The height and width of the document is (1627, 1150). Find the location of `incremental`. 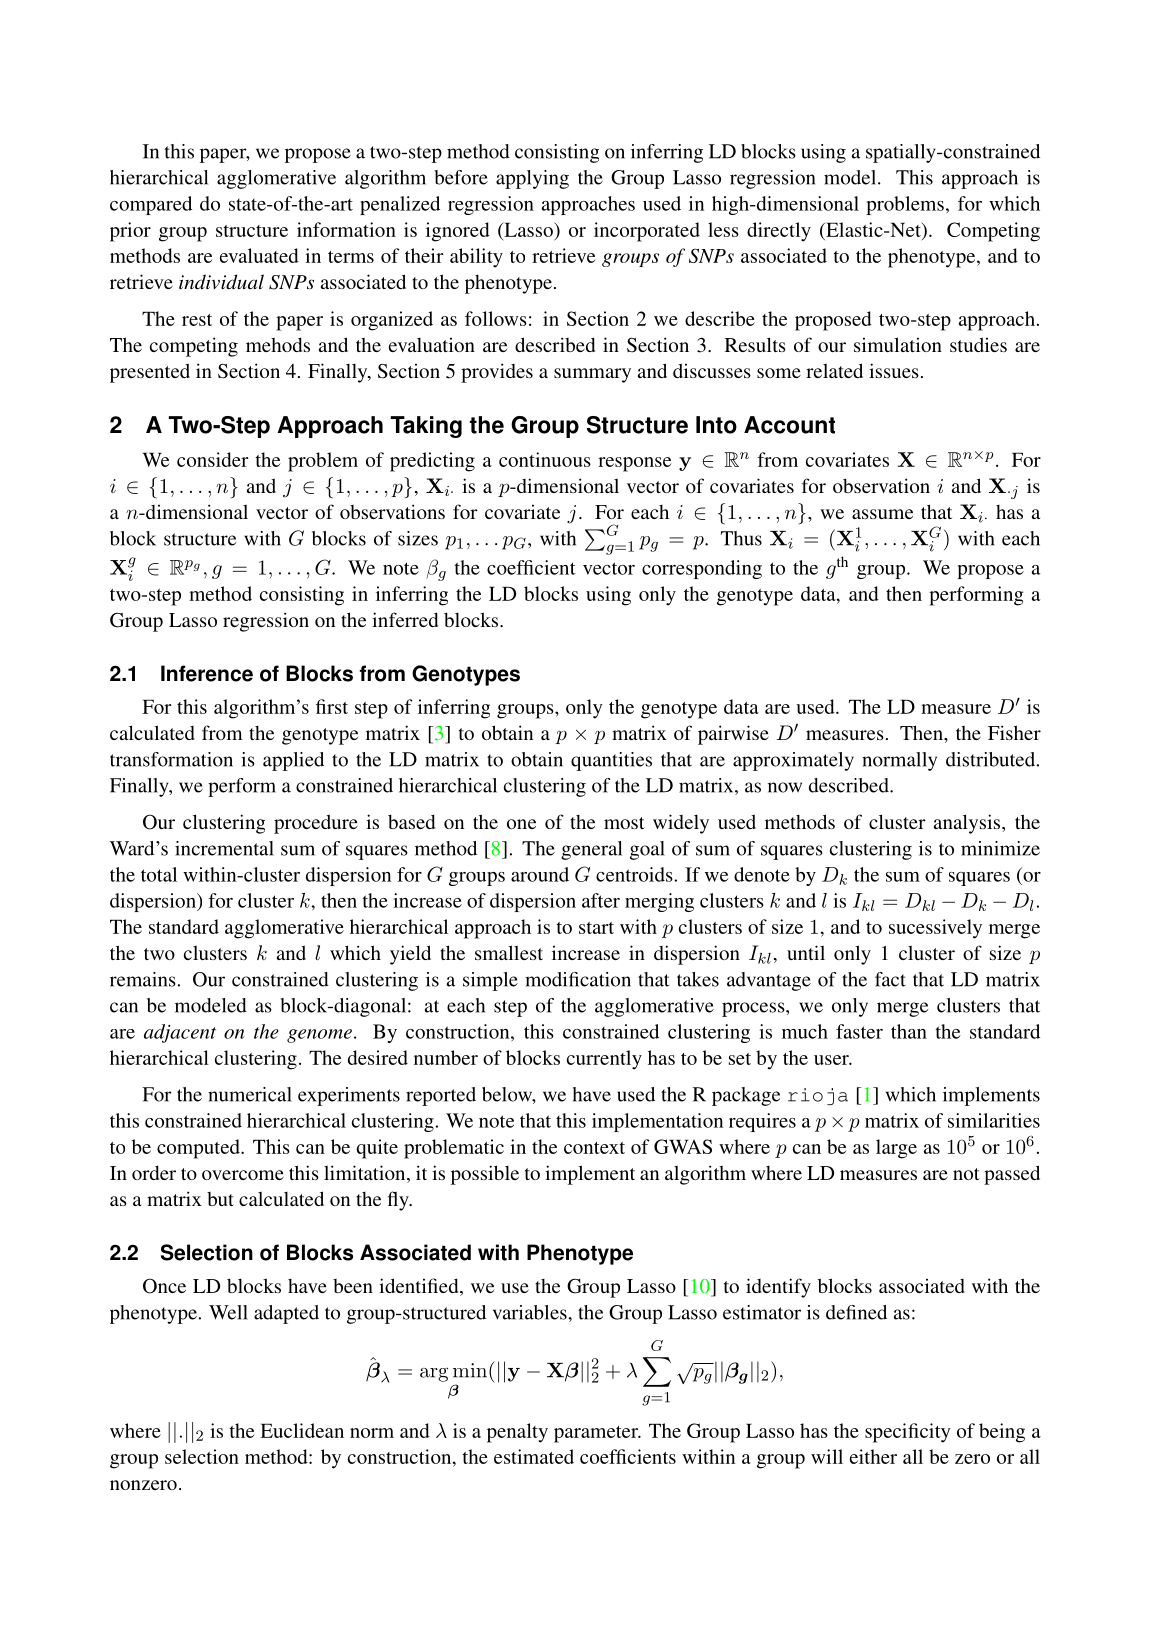

incremental is located at coordinates (224, 848).
